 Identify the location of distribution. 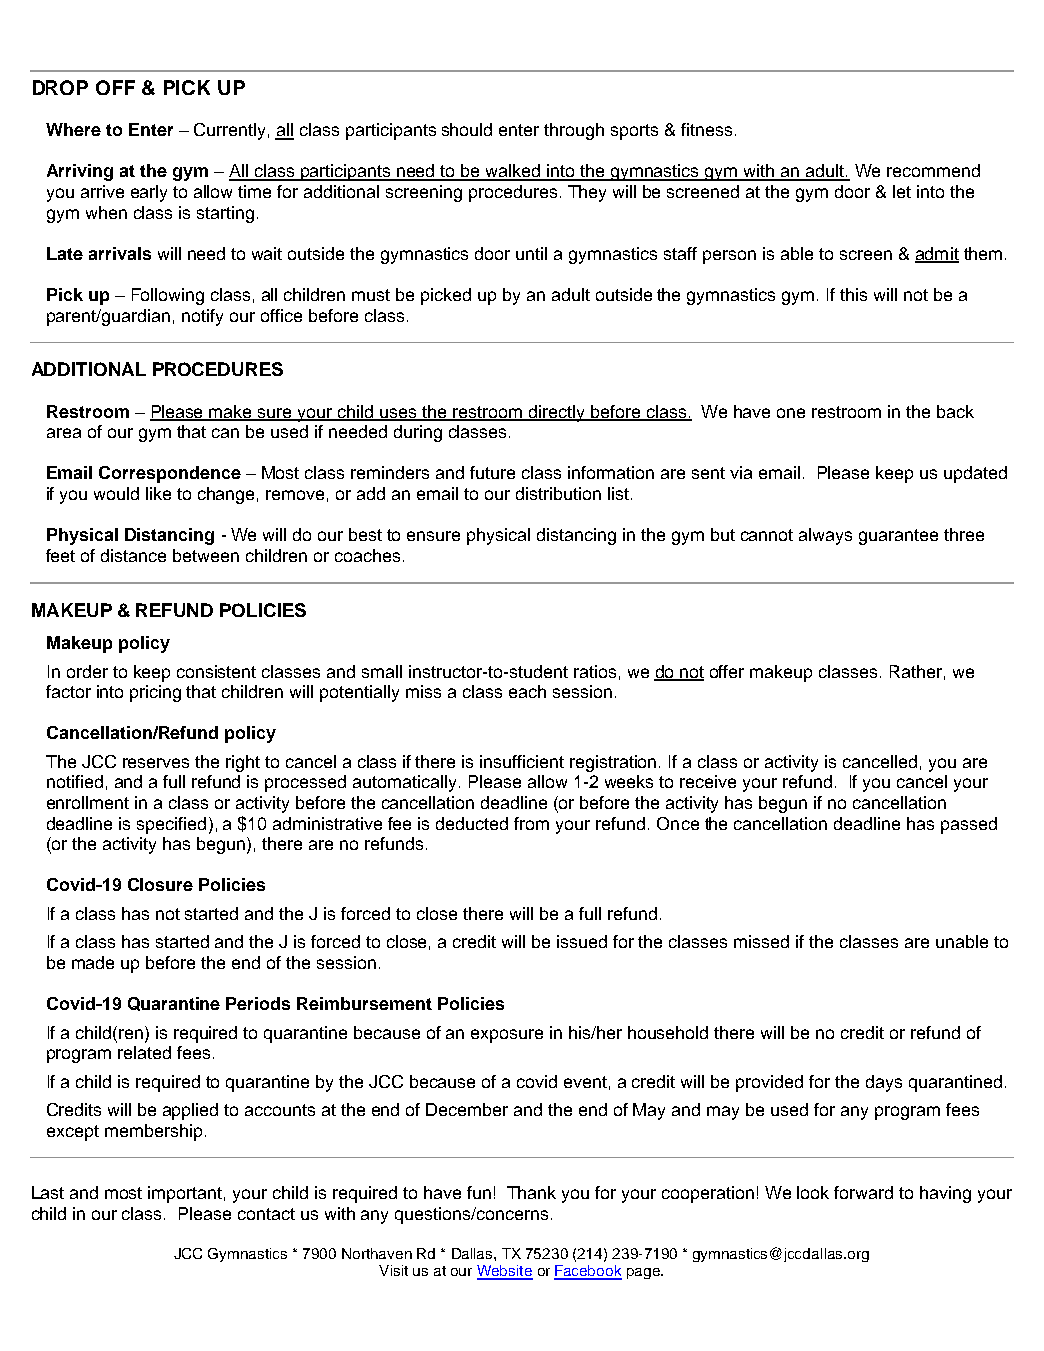
(558, 493).
